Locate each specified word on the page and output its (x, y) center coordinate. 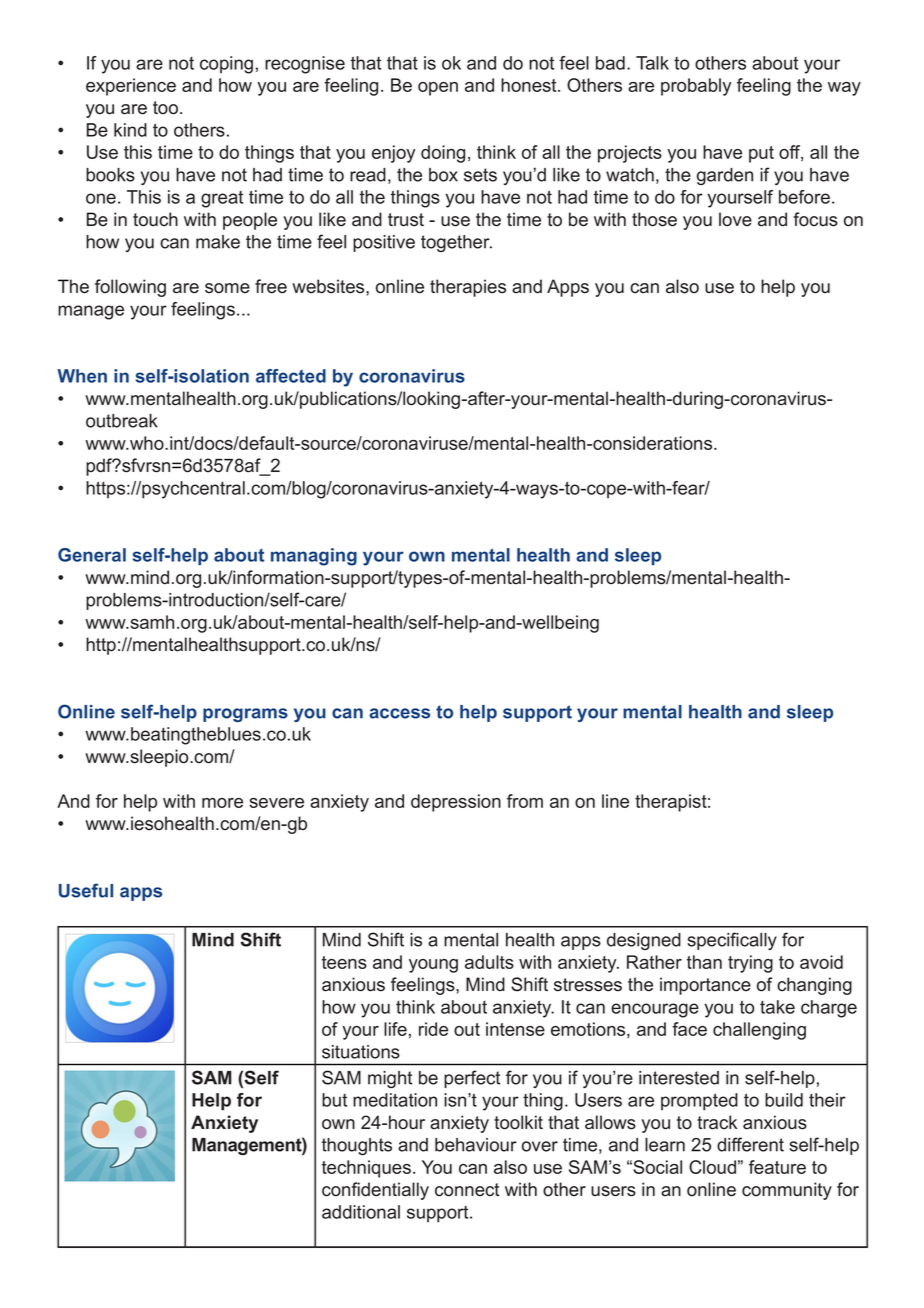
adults (489, 962)
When (82, 376)
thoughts (357, 1146)
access (399, 713)
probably (696, 87)
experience (131, 87)
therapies (468, 288)
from (525, 801)
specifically (732, 941)
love (735, 219)
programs (245, 715)
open (438, 89)
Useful (86, 890)
